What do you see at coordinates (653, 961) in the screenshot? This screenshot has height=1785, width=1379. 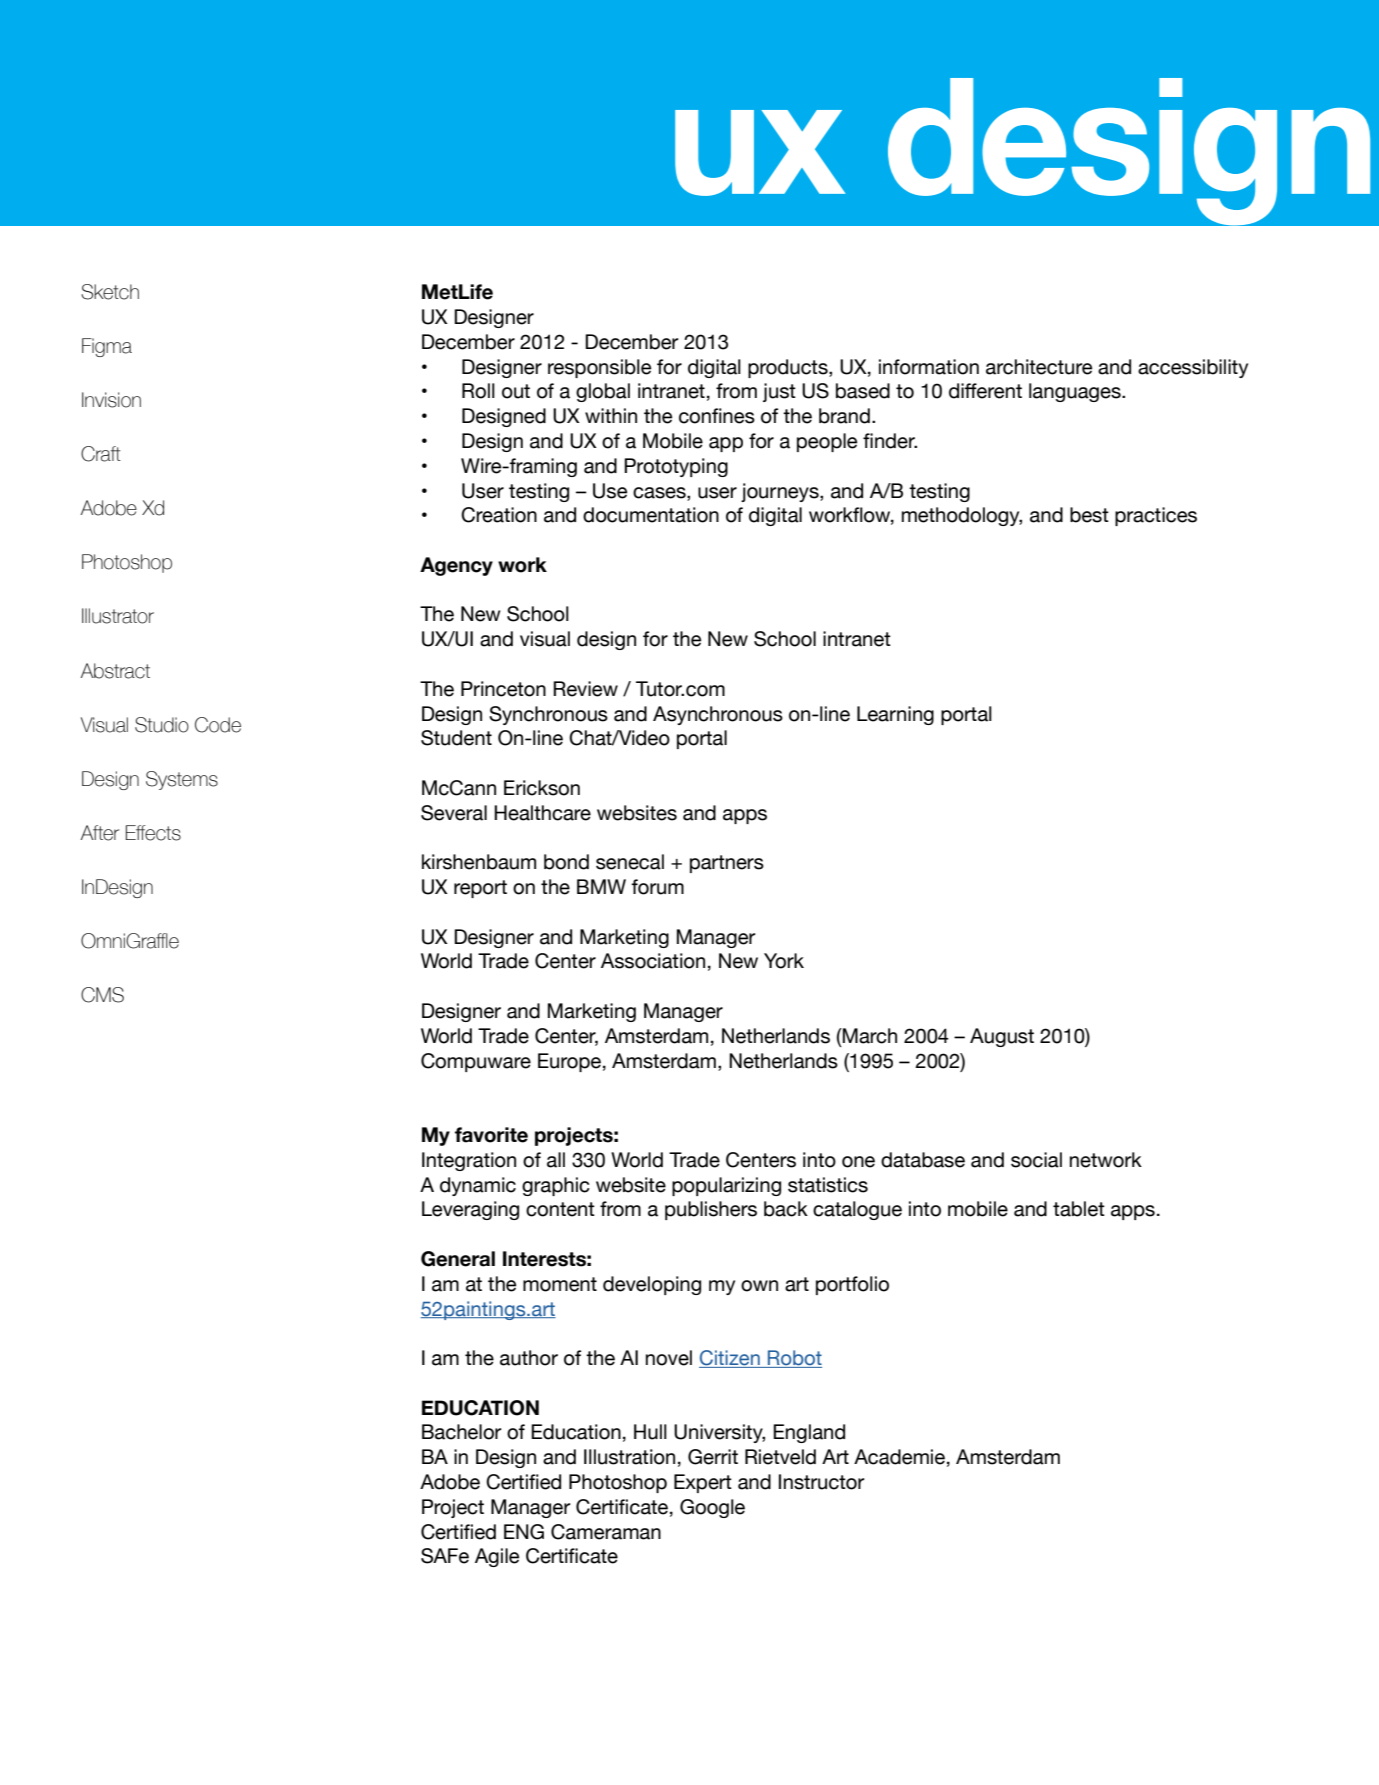 I see `Association` at bounding box center [653, 961].
